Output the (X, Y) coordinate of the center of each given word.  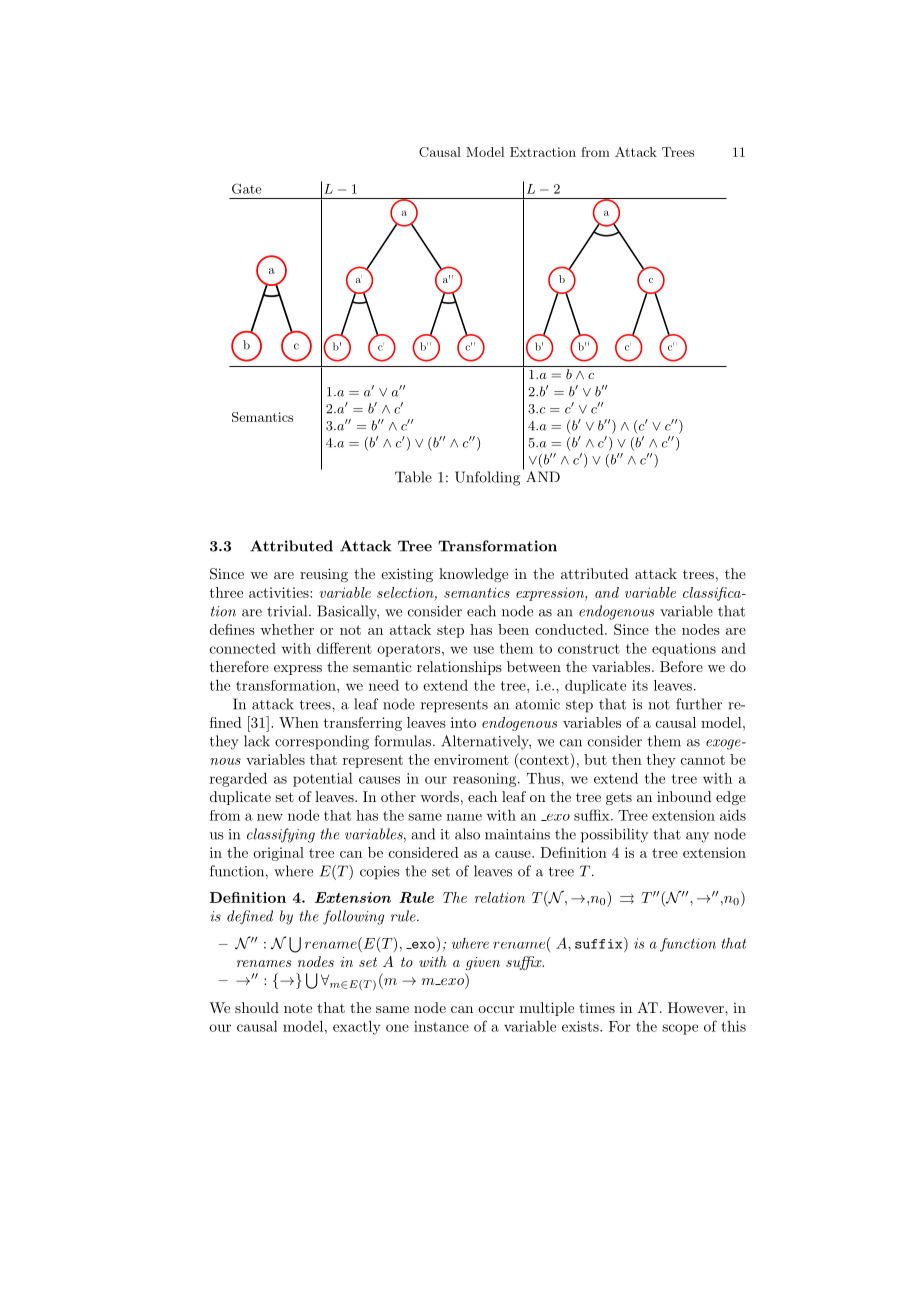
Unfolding (487, 478)
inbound (684, 796)
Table (413, 477)
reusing (324, 575)
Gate (246, 188)
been (513, 629)
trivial (288, 611)
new (270, 817)
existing (407, 575)
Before (681, 666)
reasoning (484, 780)
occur (496, 1009)
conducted (569, 629)
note (298, 1008)
